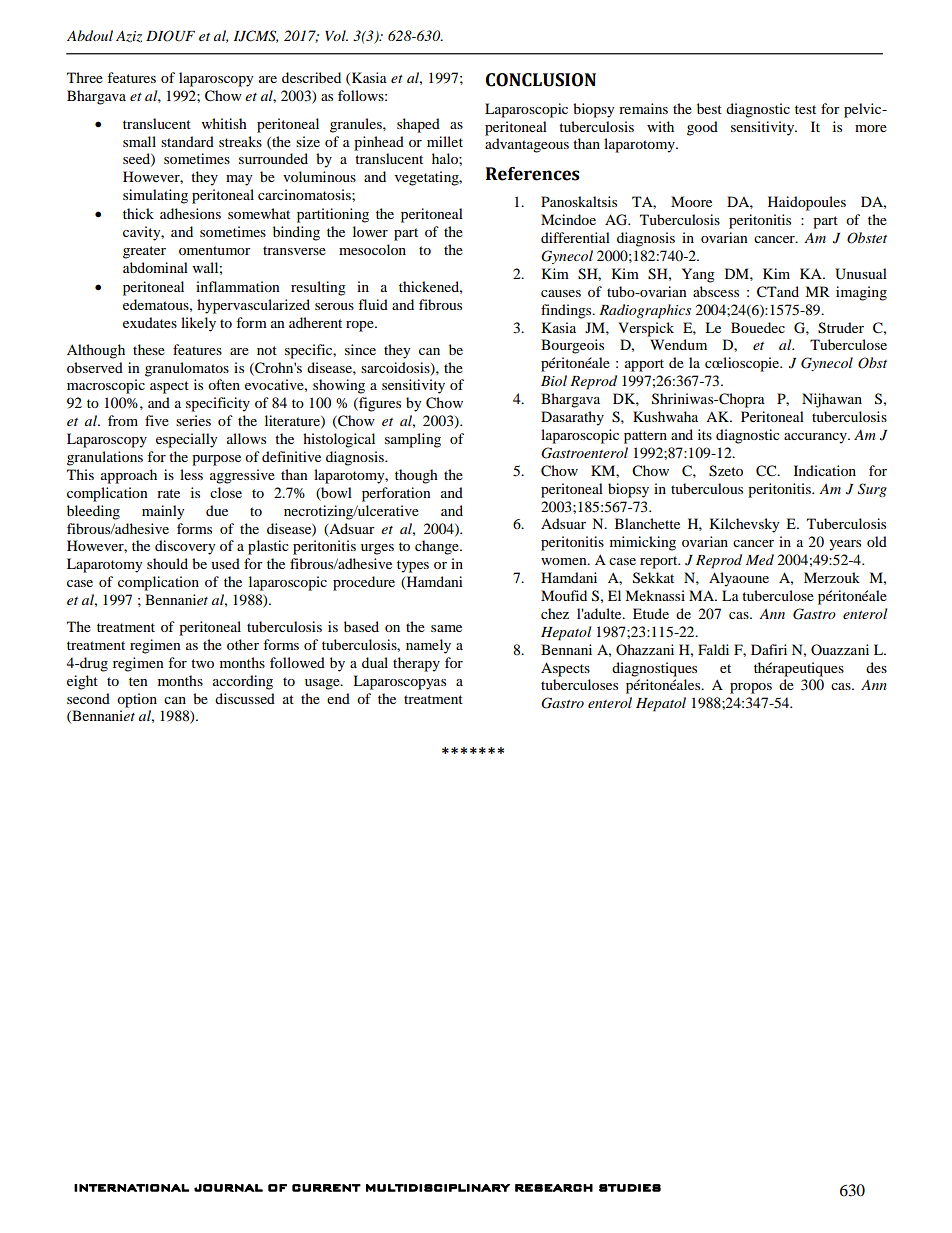 The image size is (952, 1233). What do you see at coordinates (751, 688) in the screenshot?
I see `propos` at bounding box center [751, 688].
